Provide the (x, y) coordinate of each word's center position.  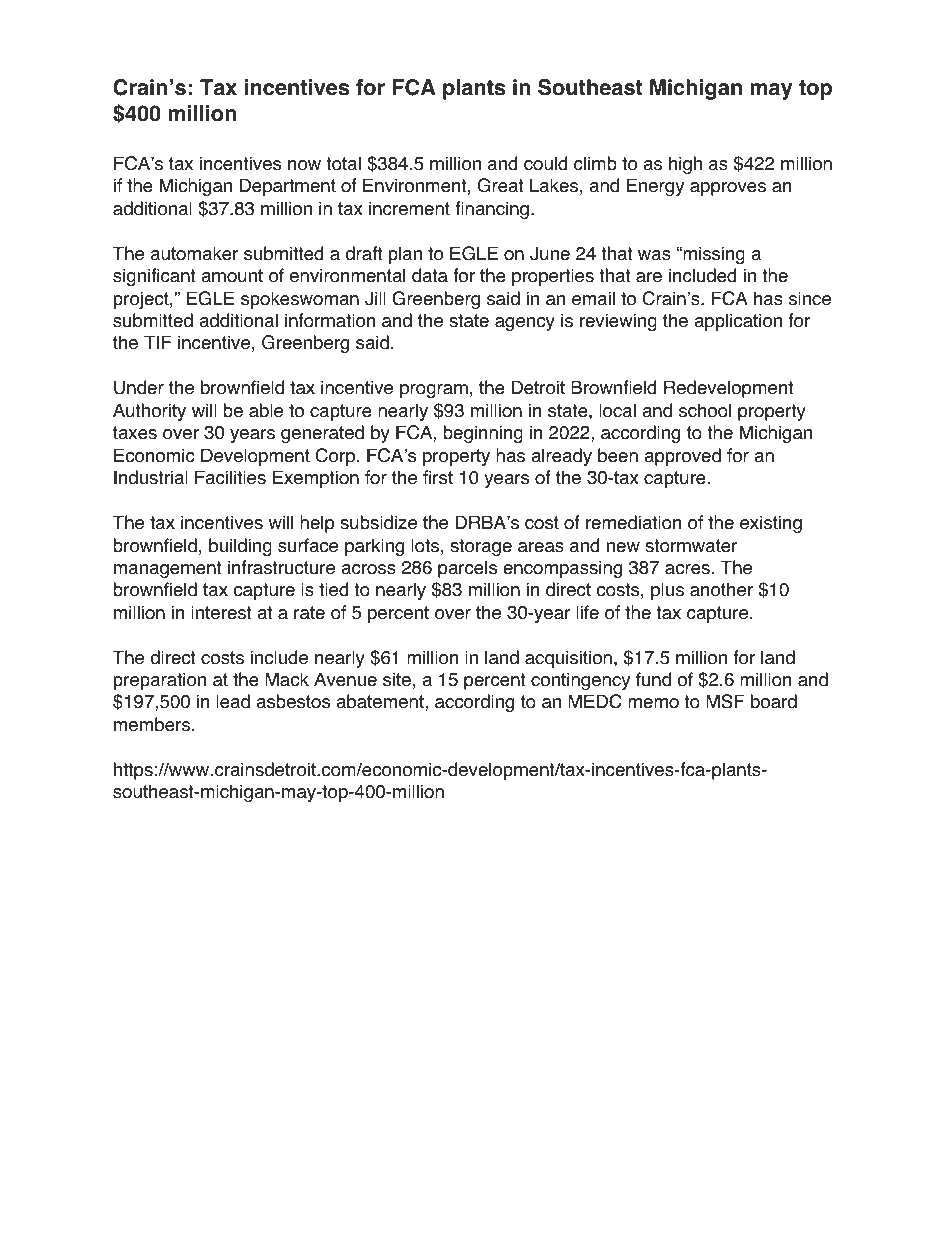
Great (501, 185)
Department (287, 187)
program (434, 391)
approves (728, 189)
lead (233, 701)
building (240, 547)
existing (771, 524)
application (738, 322)
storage (481, 547)
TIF (158, 342)
